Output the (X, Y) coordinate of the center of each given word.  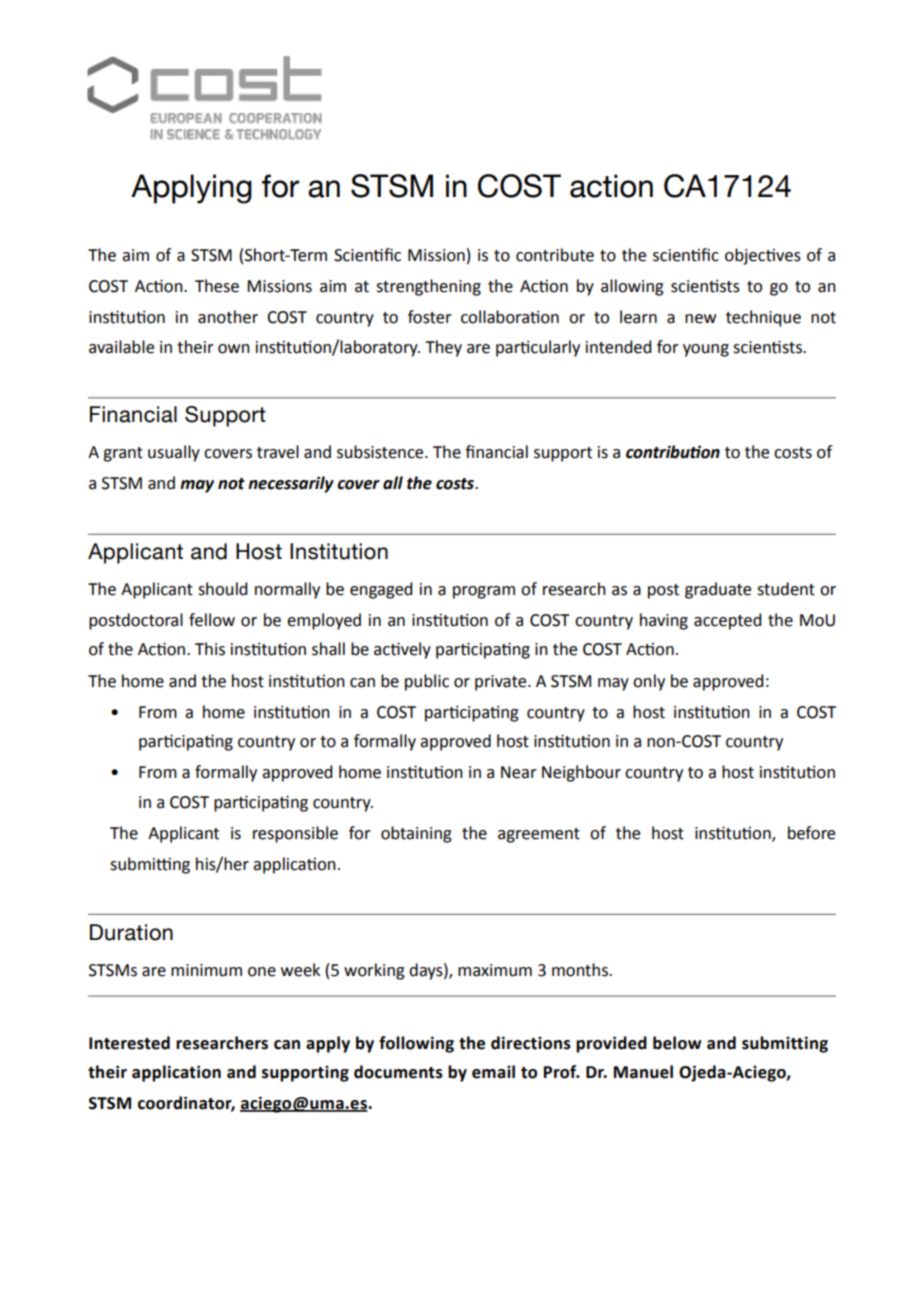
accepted (727, 621)
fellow (212, 620)
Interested (129, 1043)
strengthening (428, 287)
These (217, 286)
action (611, 186)
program (484, 592)
